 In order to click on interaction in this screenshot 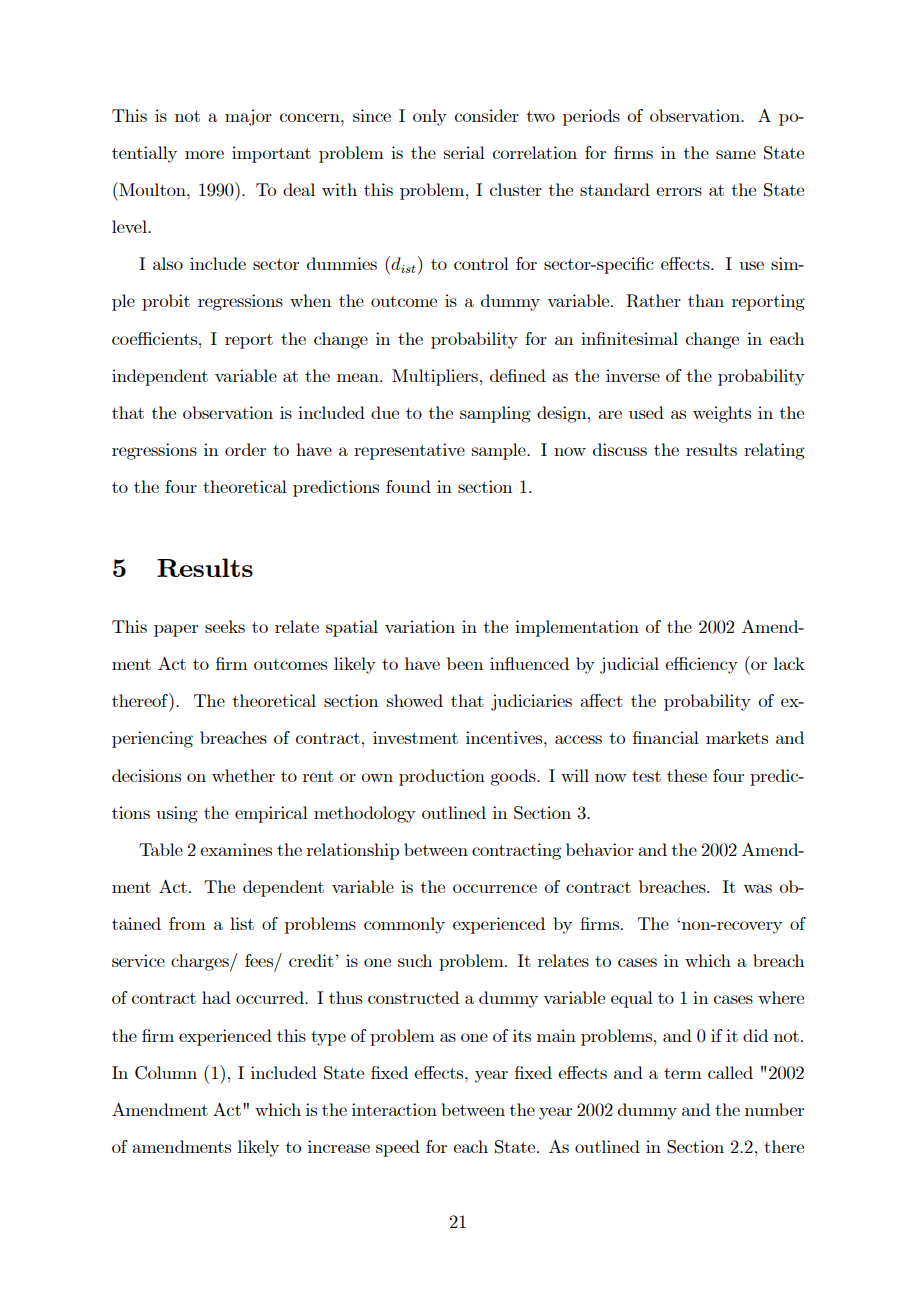, I will do `click(394, 1109)`.
